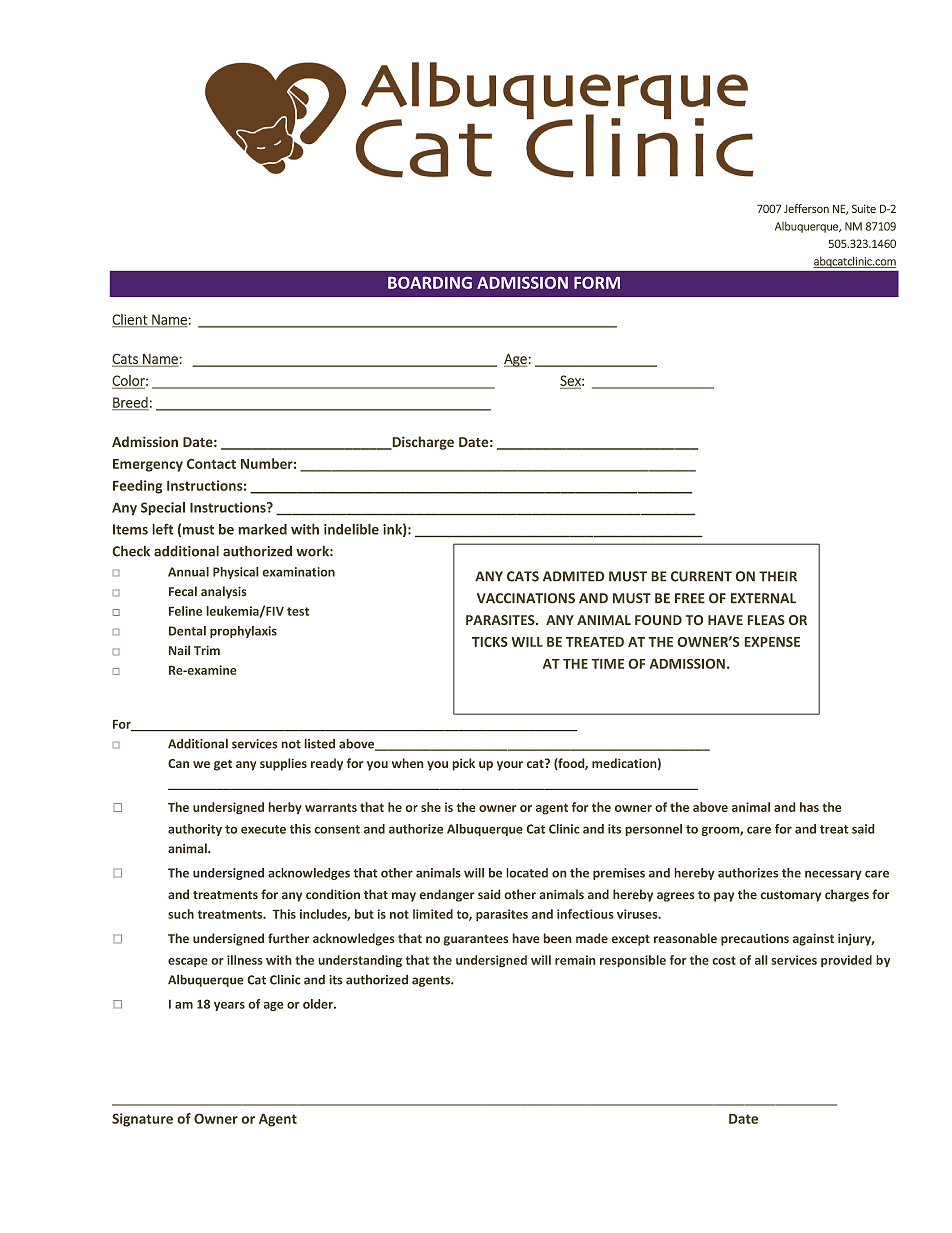 The width and height of the document is (952, 1233). I want to click on customary, so click(790, 896).
